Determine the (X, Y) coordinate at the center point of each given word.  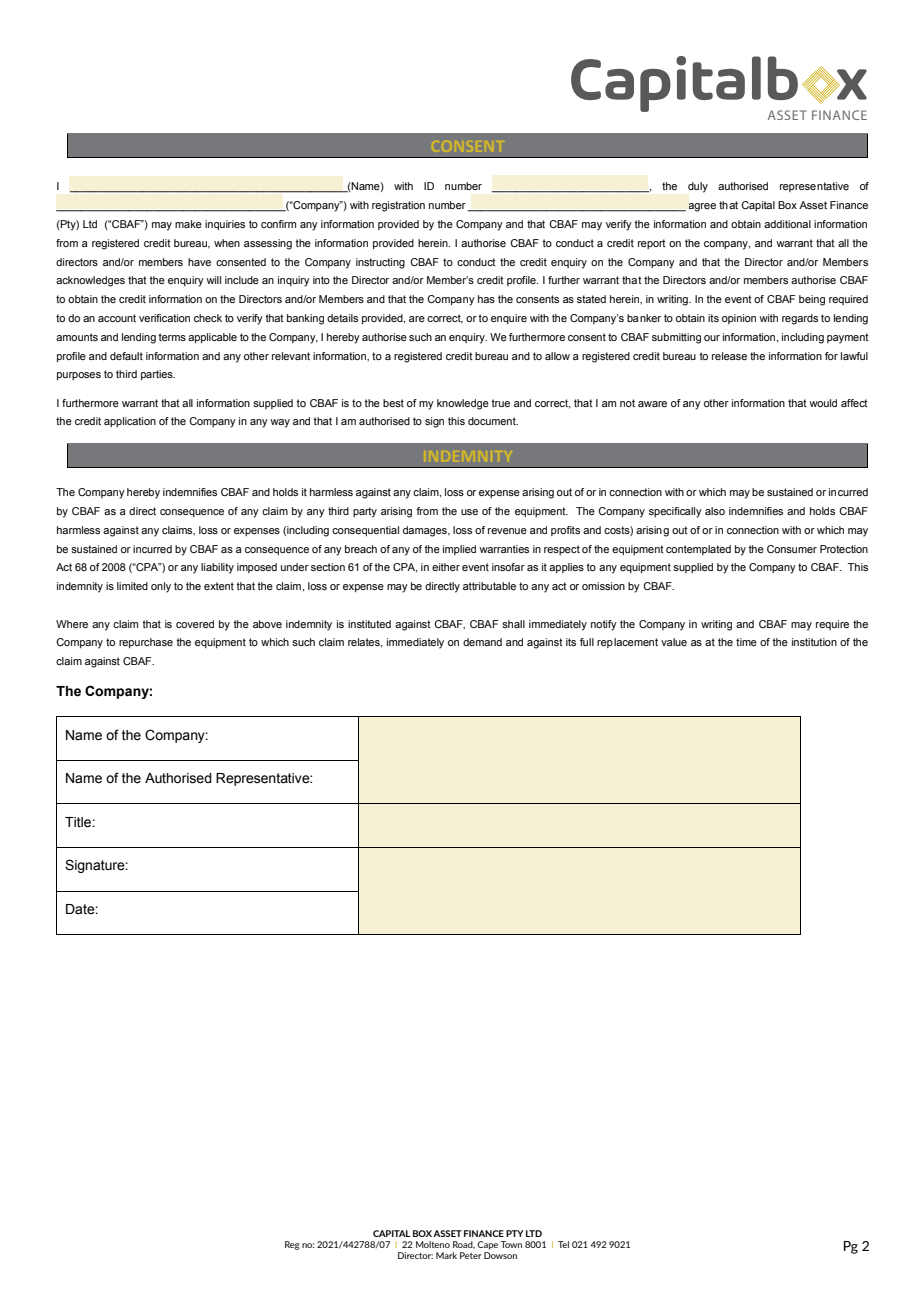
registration (398, 206)
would (823, 403)
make (188, 224)
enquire (509, 319)
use (469, 512)
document (493, 421)
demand (482, 642)
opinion (739, 319)
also (715, 511)
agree (702, 207)
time (746, 642)
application (130, 422)
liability (217, 568)
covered (195, 624)
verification (164, 318)
